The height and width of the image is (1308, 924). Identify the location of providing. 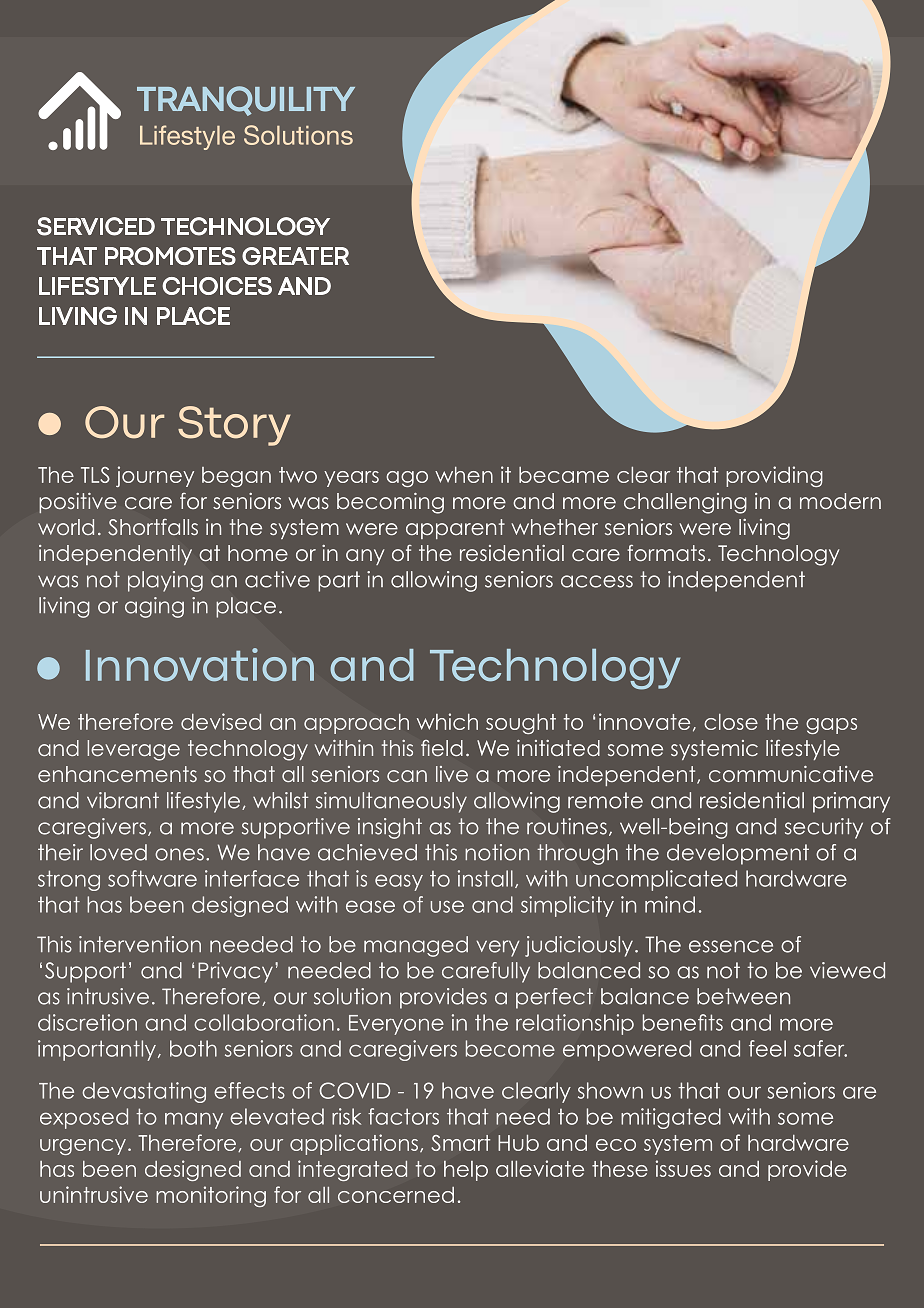
(774, 476).
